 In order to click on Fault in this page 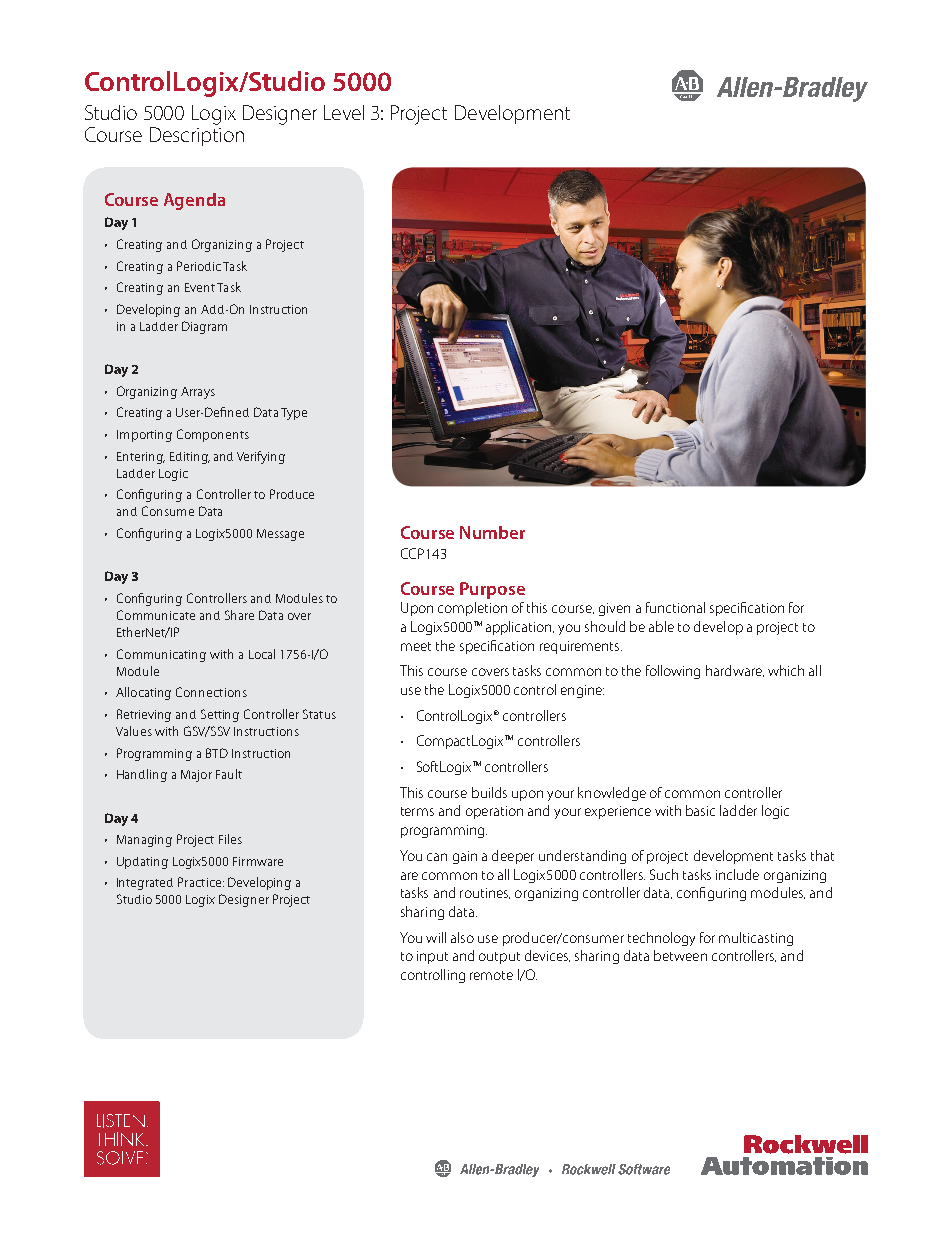, I will do `click(229, 774)`.
